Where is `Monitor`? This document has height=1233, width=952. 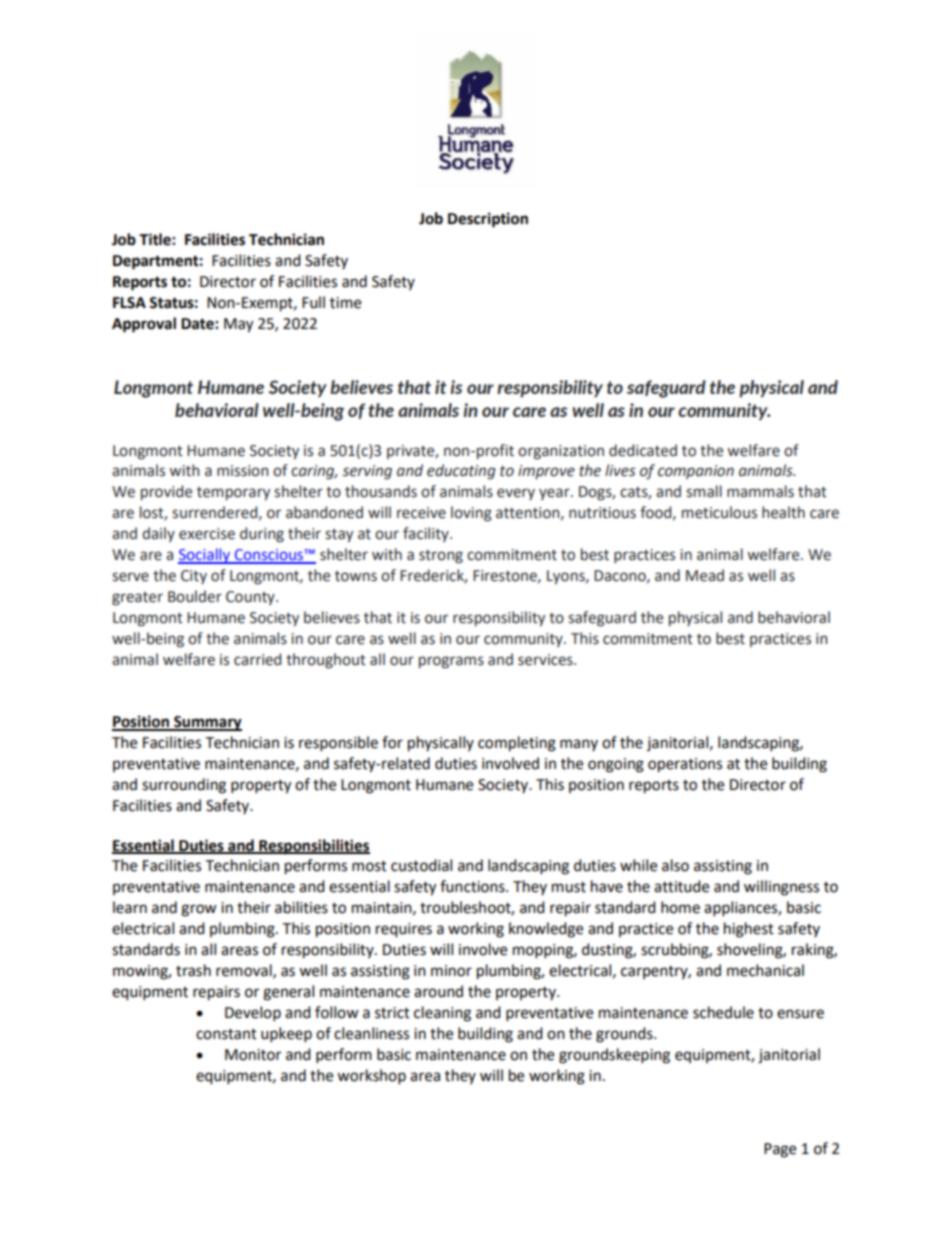 Monitor is located at coordinates (253, 1055).
